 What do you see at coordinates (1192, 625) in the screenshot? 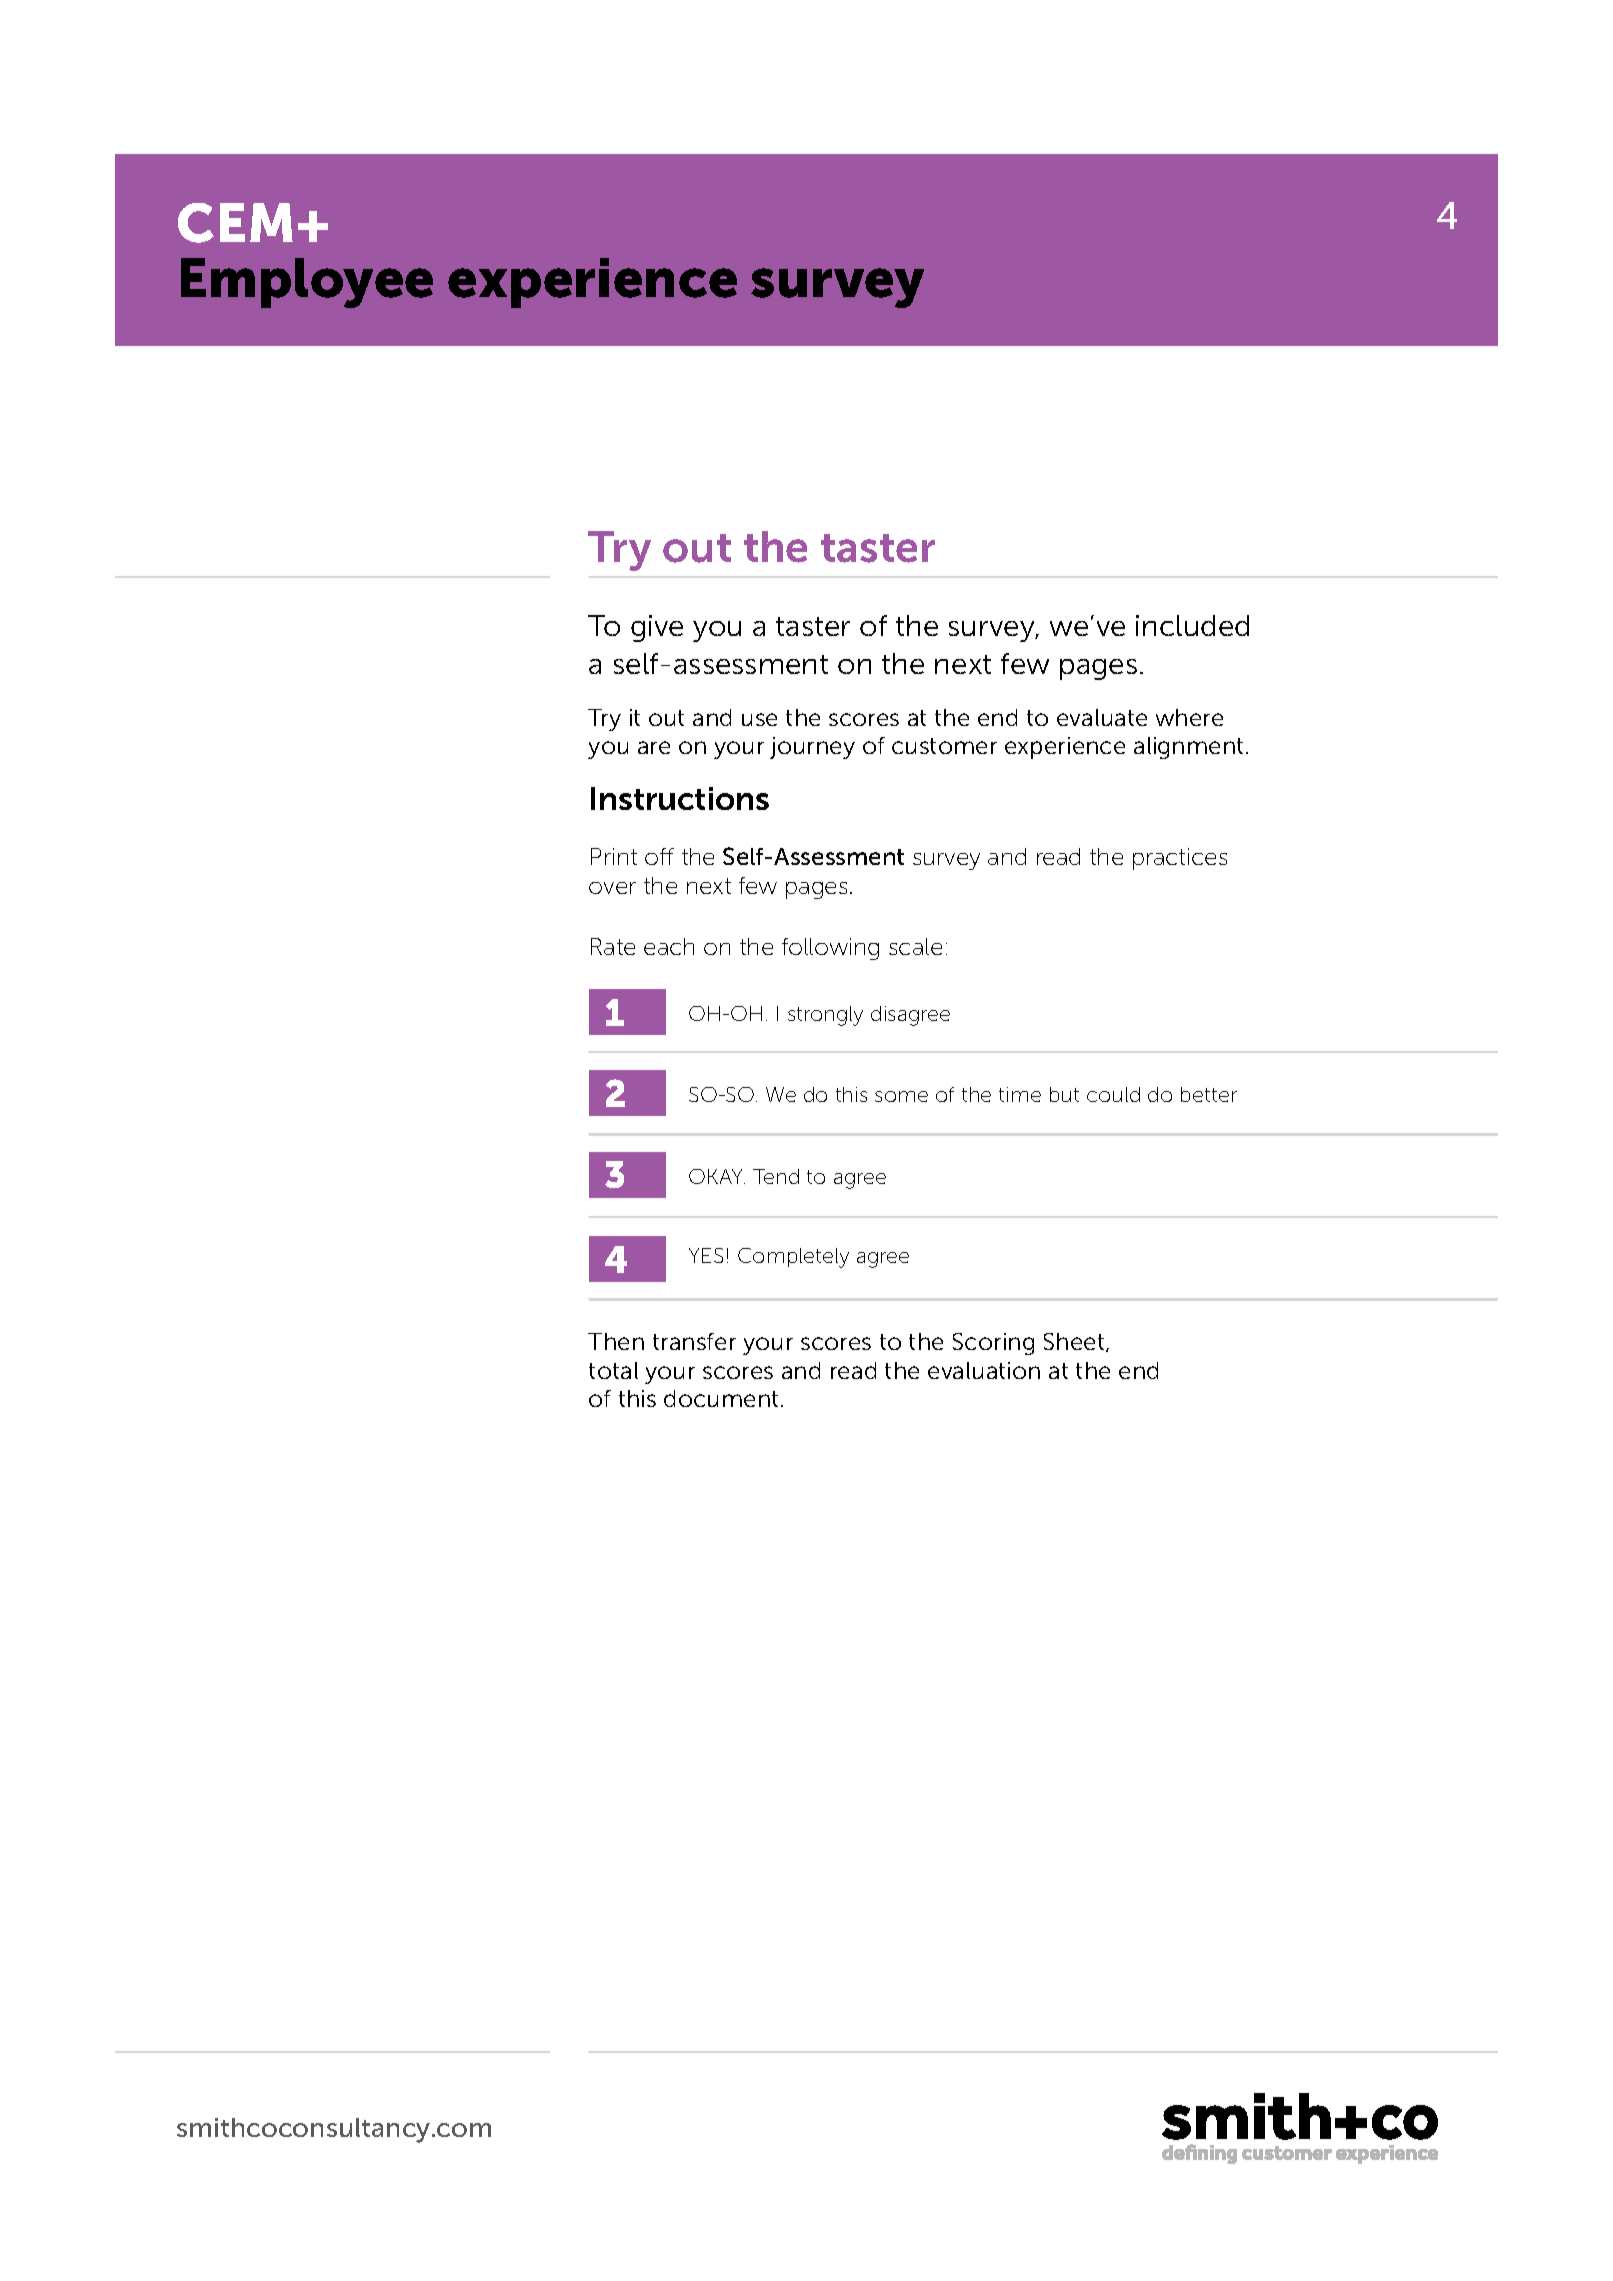
I see `included` at bounding box center [1192, 625].
